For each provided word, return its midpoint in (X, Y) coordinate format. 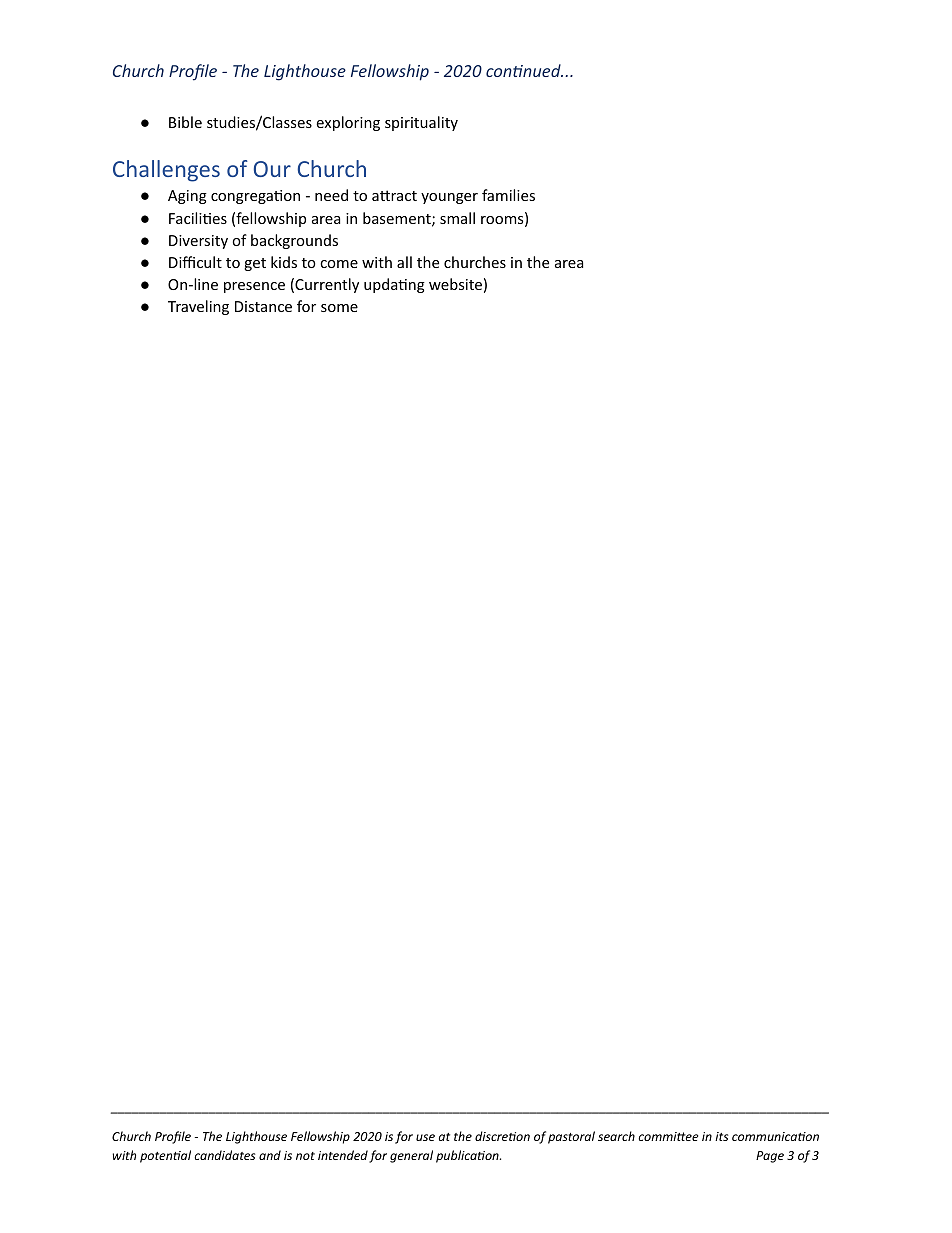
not (305, 1156)
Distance (263, 306)
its (721, 1136)
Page (770, 1157)
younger (449, 198)
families (508, 195)
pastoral (571, 1137)
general (411, 1156)
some (339, 308)
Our (272, 169)
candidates (224, 1155)
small (457, 218)
